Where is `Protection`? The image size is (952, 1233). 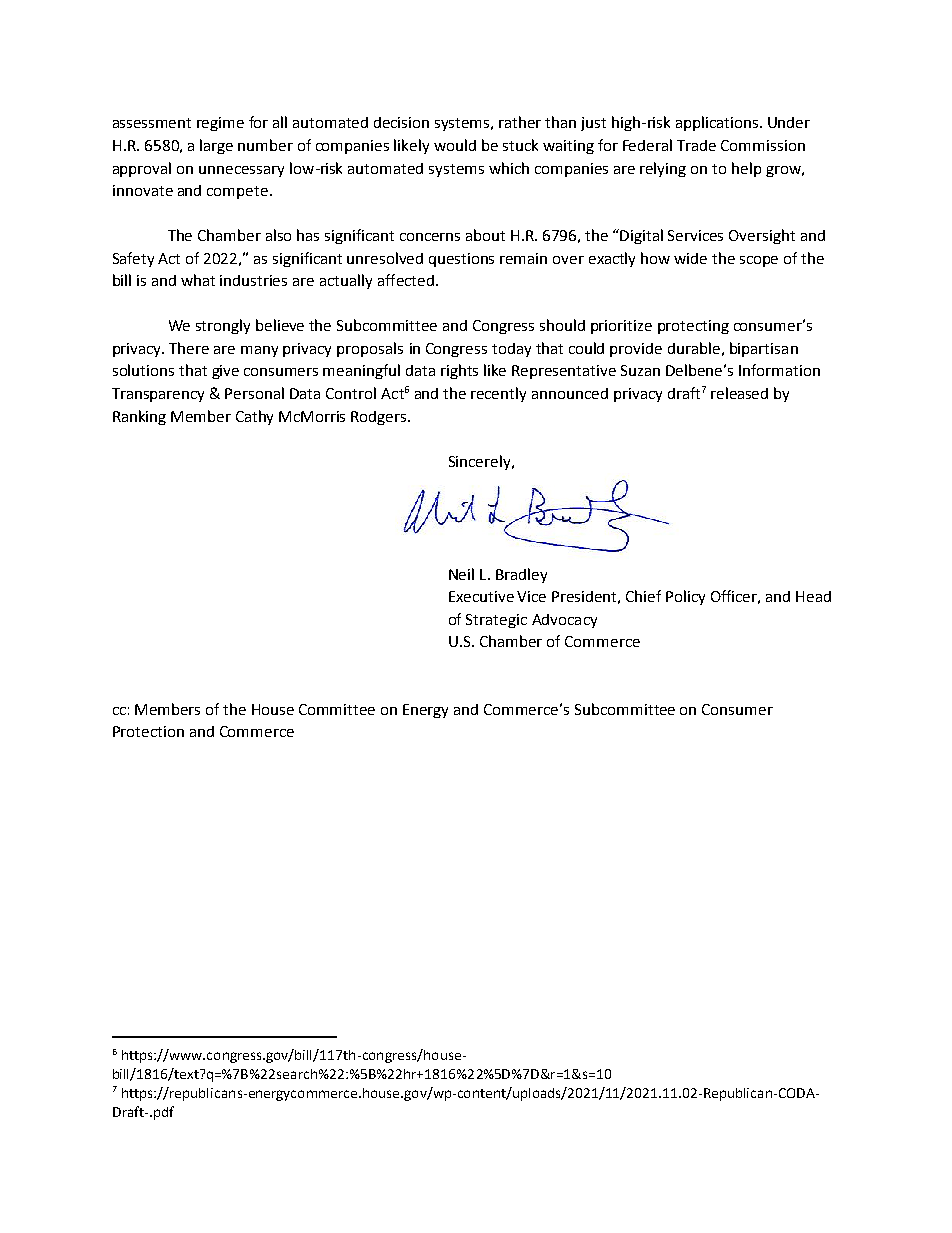 Protection is located at coordinates (148, 731).
